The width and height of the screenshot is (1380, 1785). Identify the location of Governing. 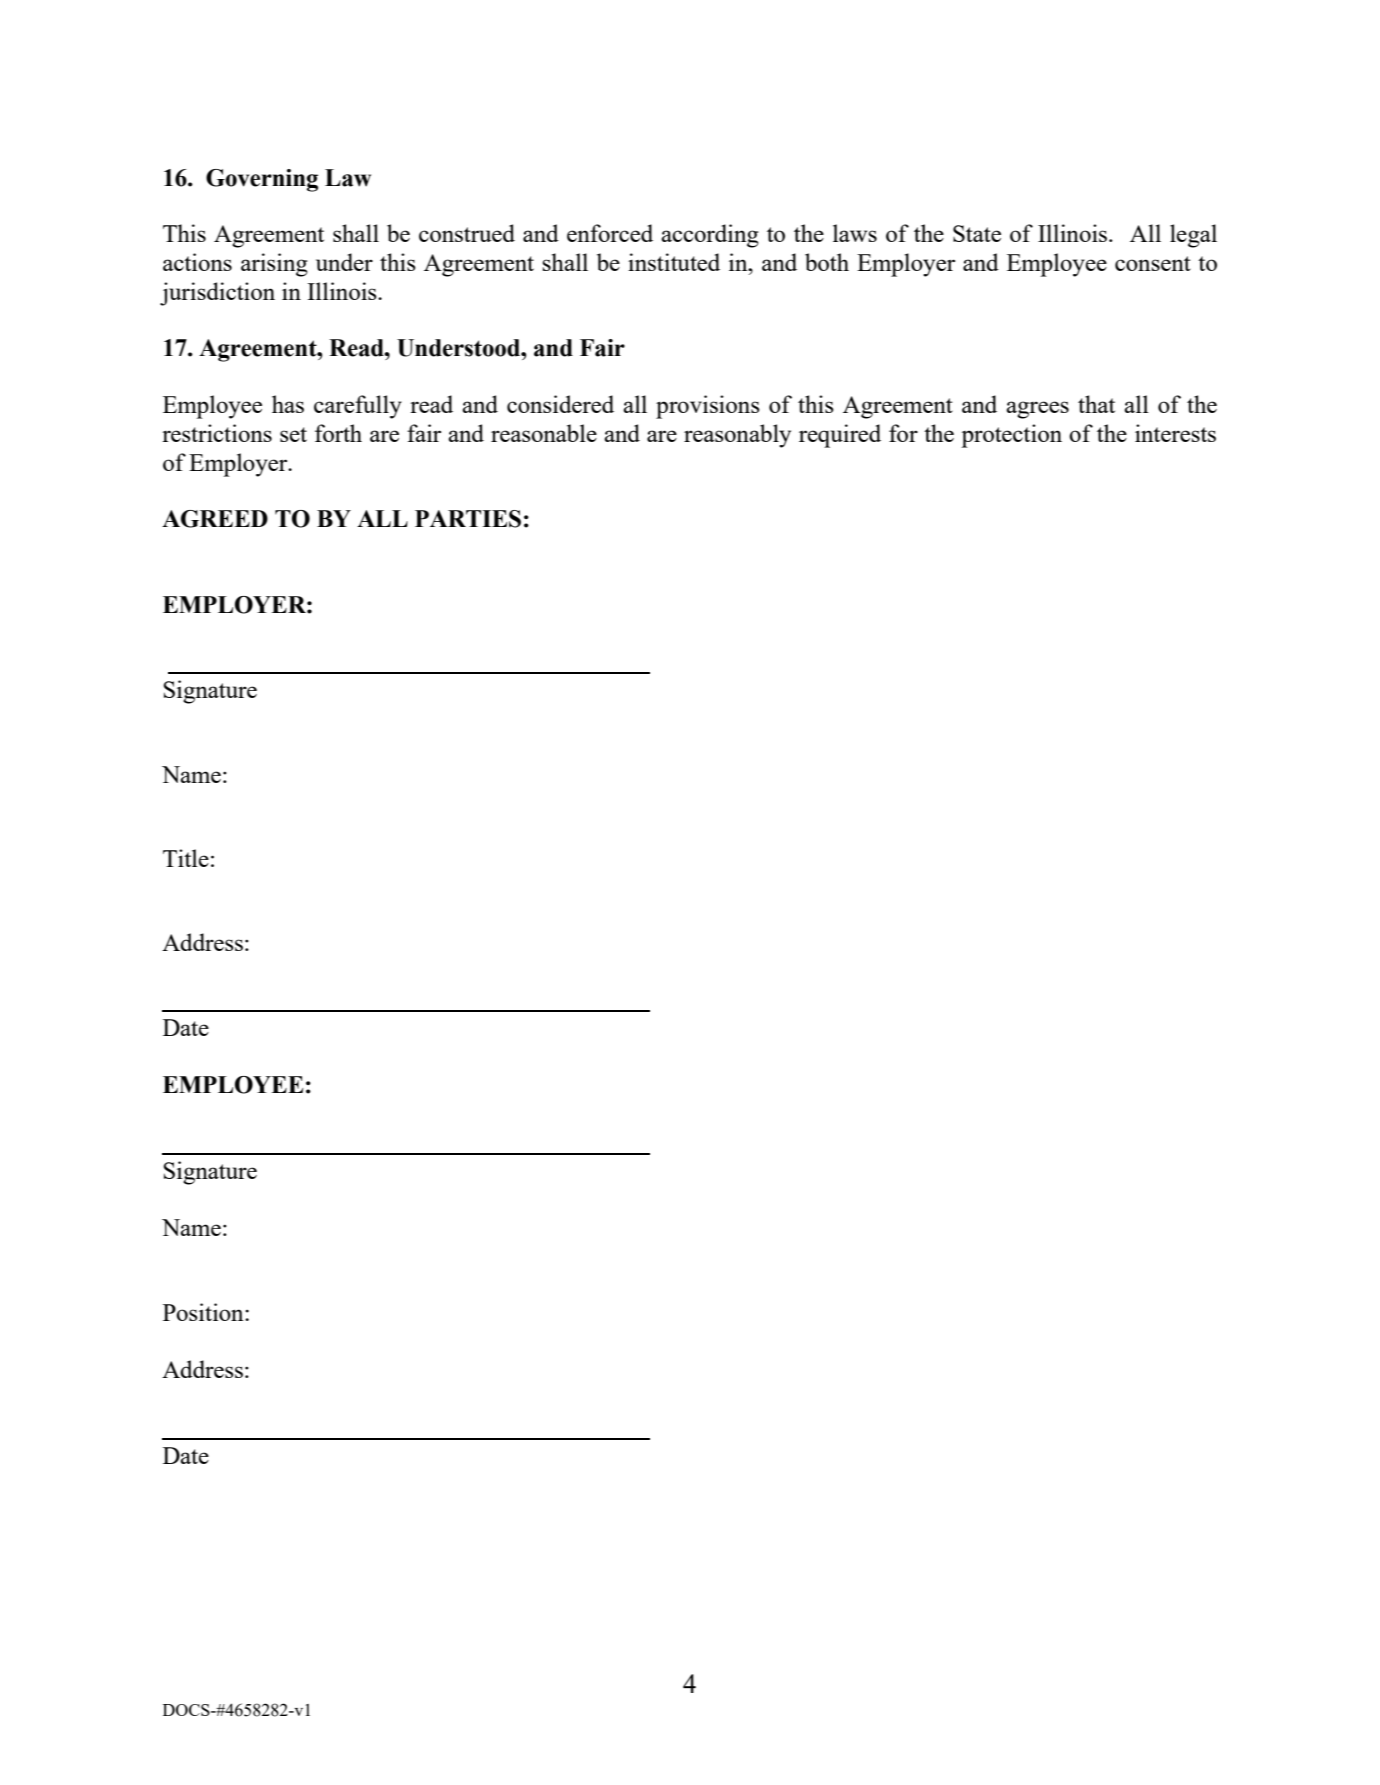
(262, 180).
